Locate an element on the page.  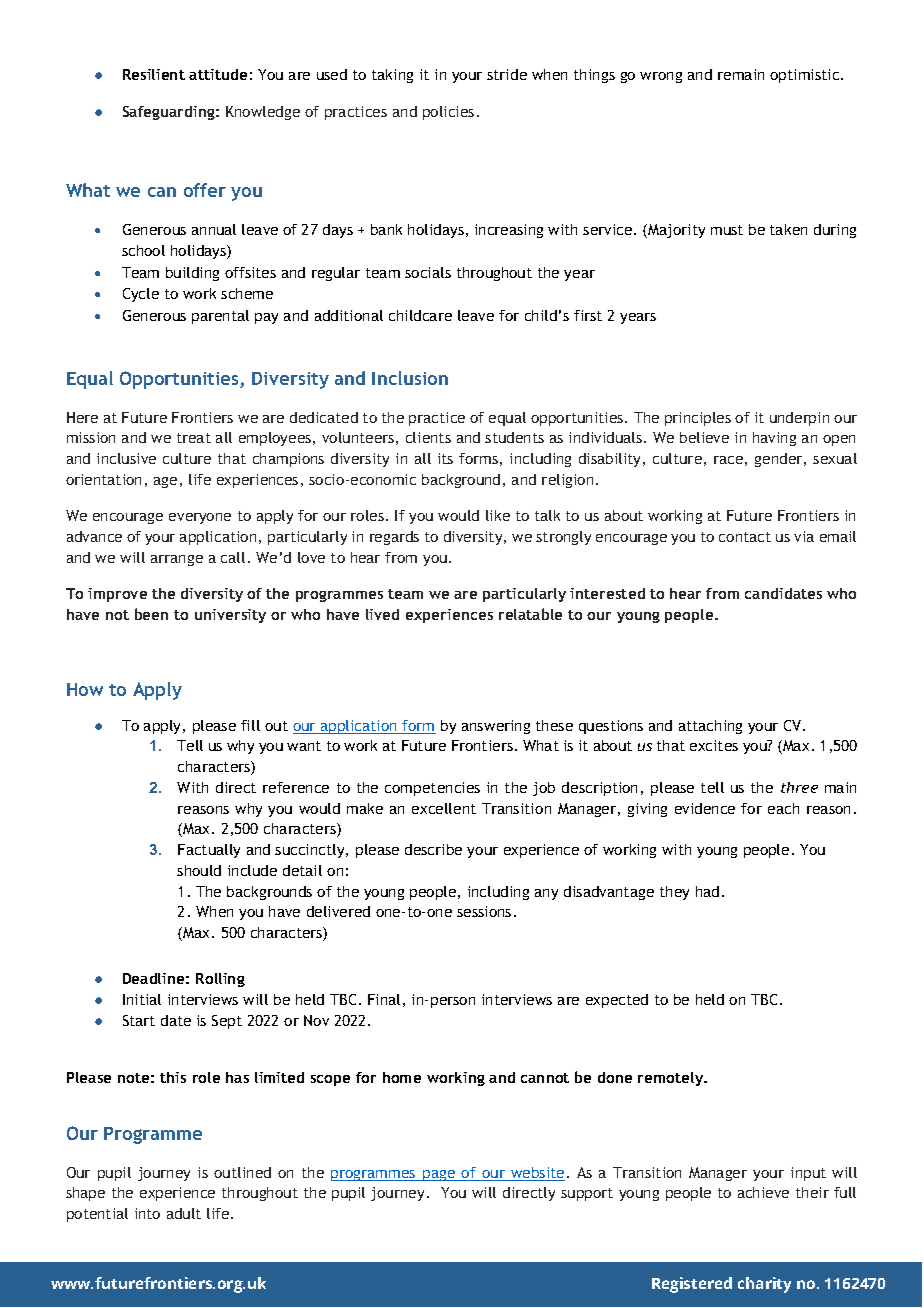
optimistic is located at coordinates (806, 76).
